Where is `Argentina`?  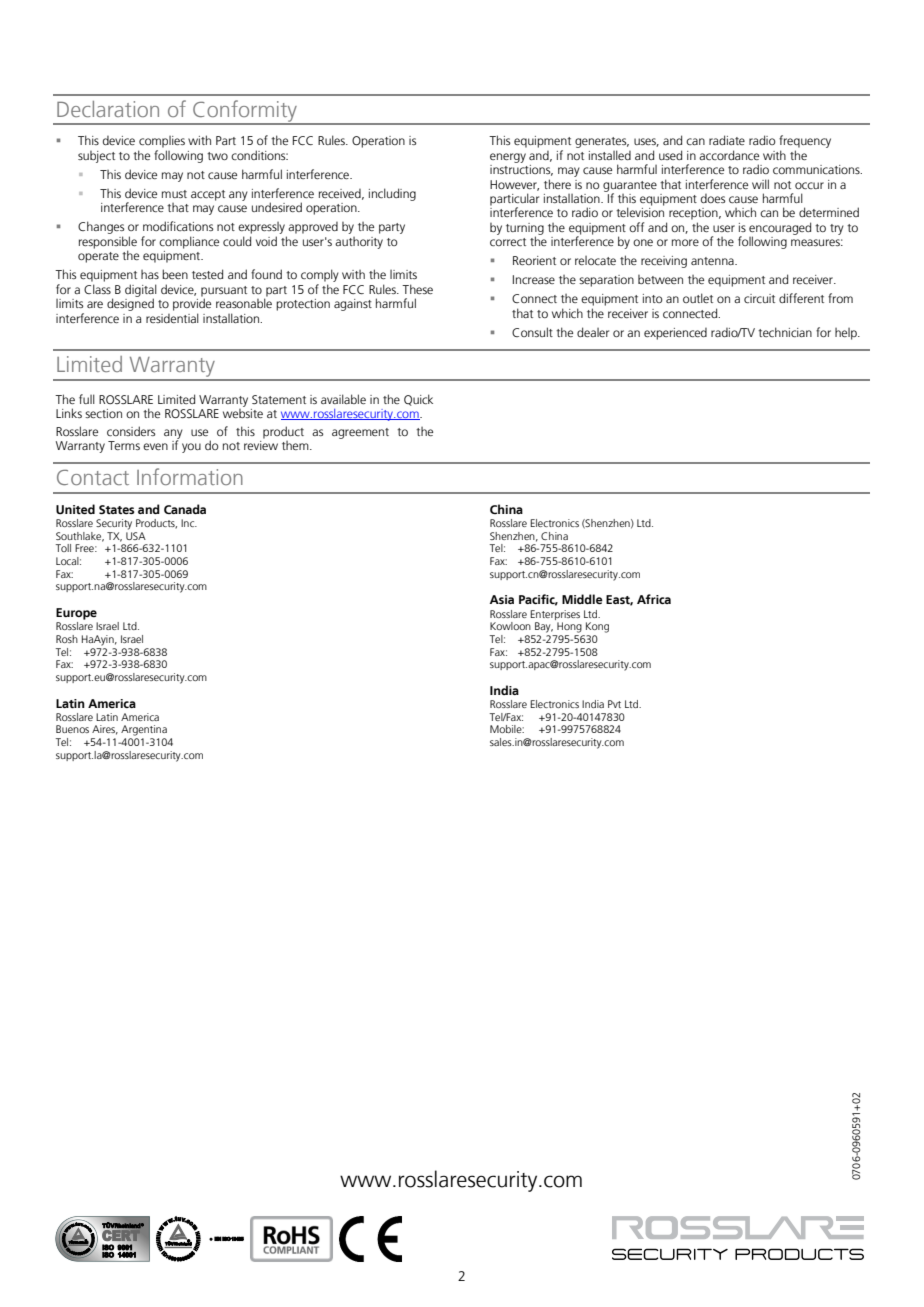 Argentina is located at coordinates (144, 730).
